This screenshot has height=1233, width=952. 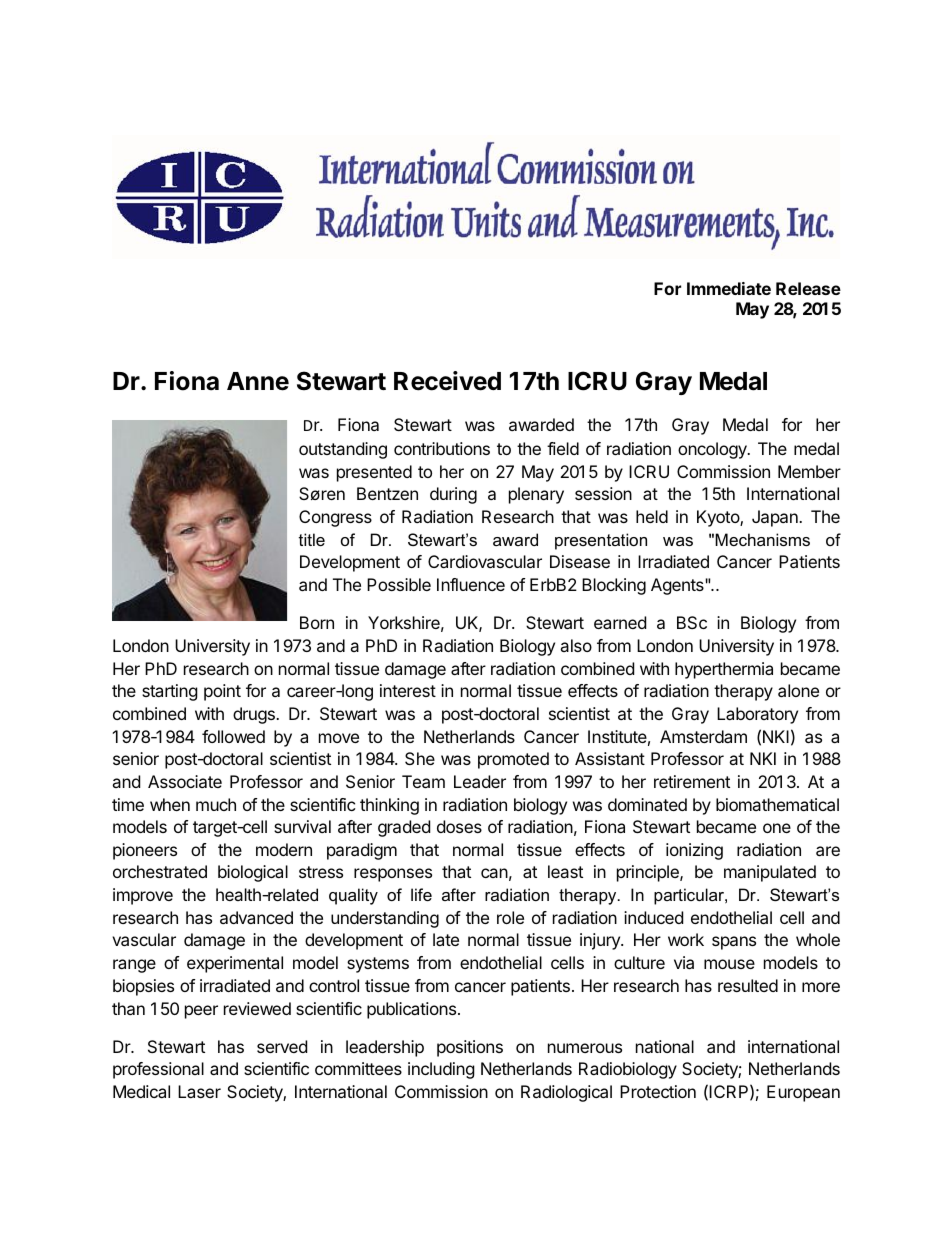 I want to click on European, so click(x=803, y=1093).
